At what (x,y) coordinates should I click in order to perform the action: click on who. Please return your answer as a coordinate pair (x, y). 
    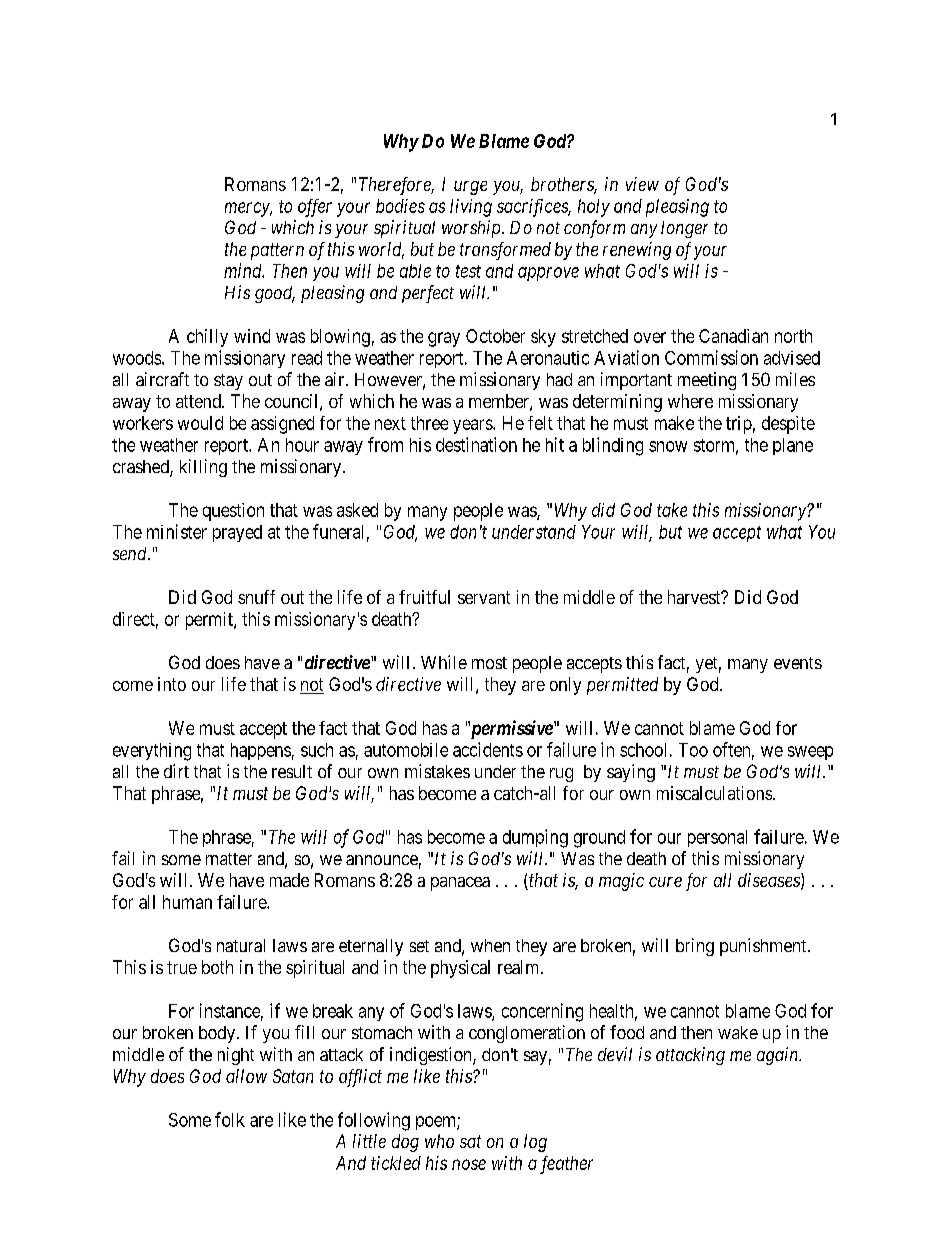
    Looking at the image, I should click on (439, 1141).
